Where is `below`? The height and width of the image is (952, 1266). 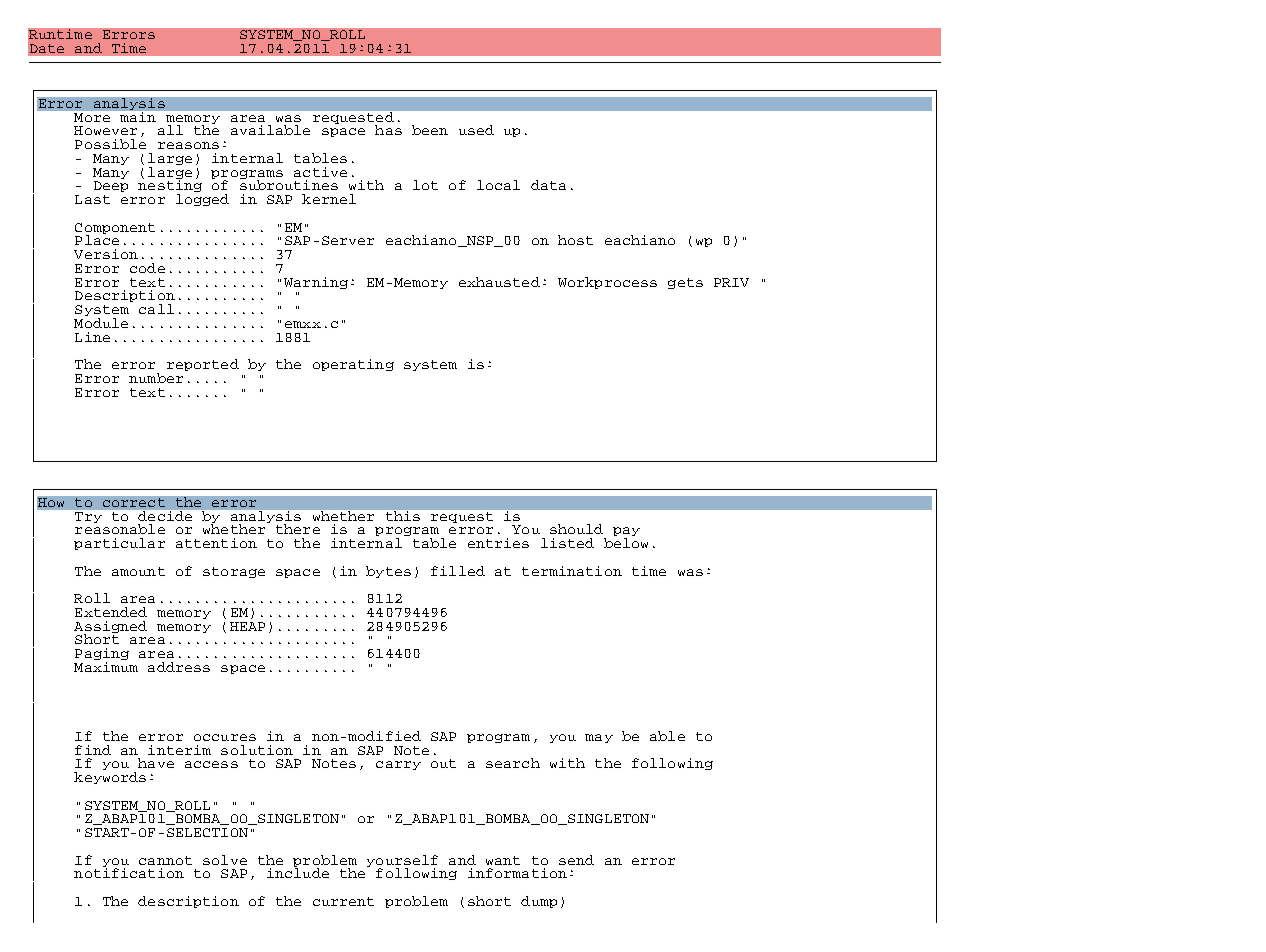 below is located at coordinates (626, 543).
